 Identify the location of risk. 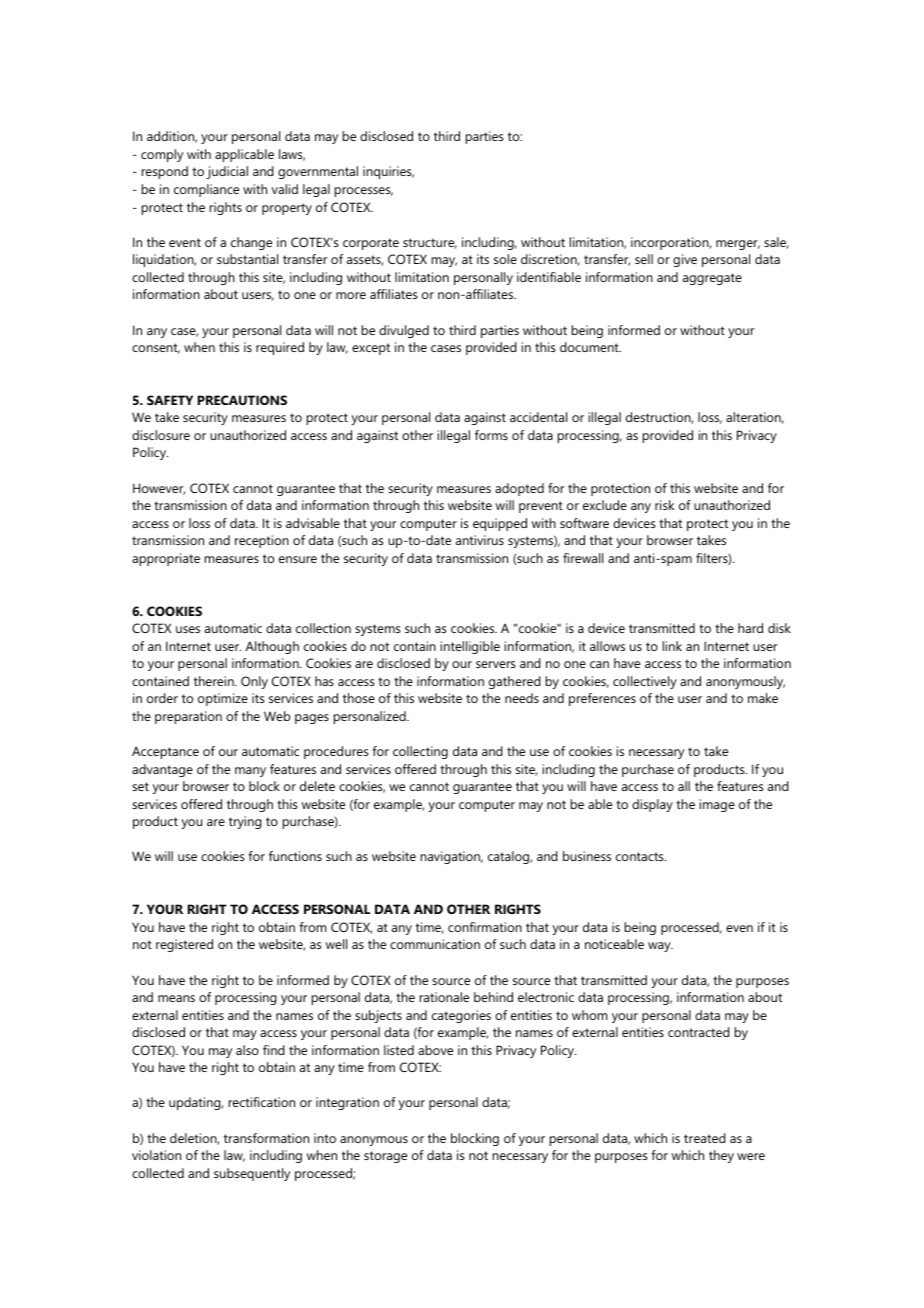
(664, 505).
